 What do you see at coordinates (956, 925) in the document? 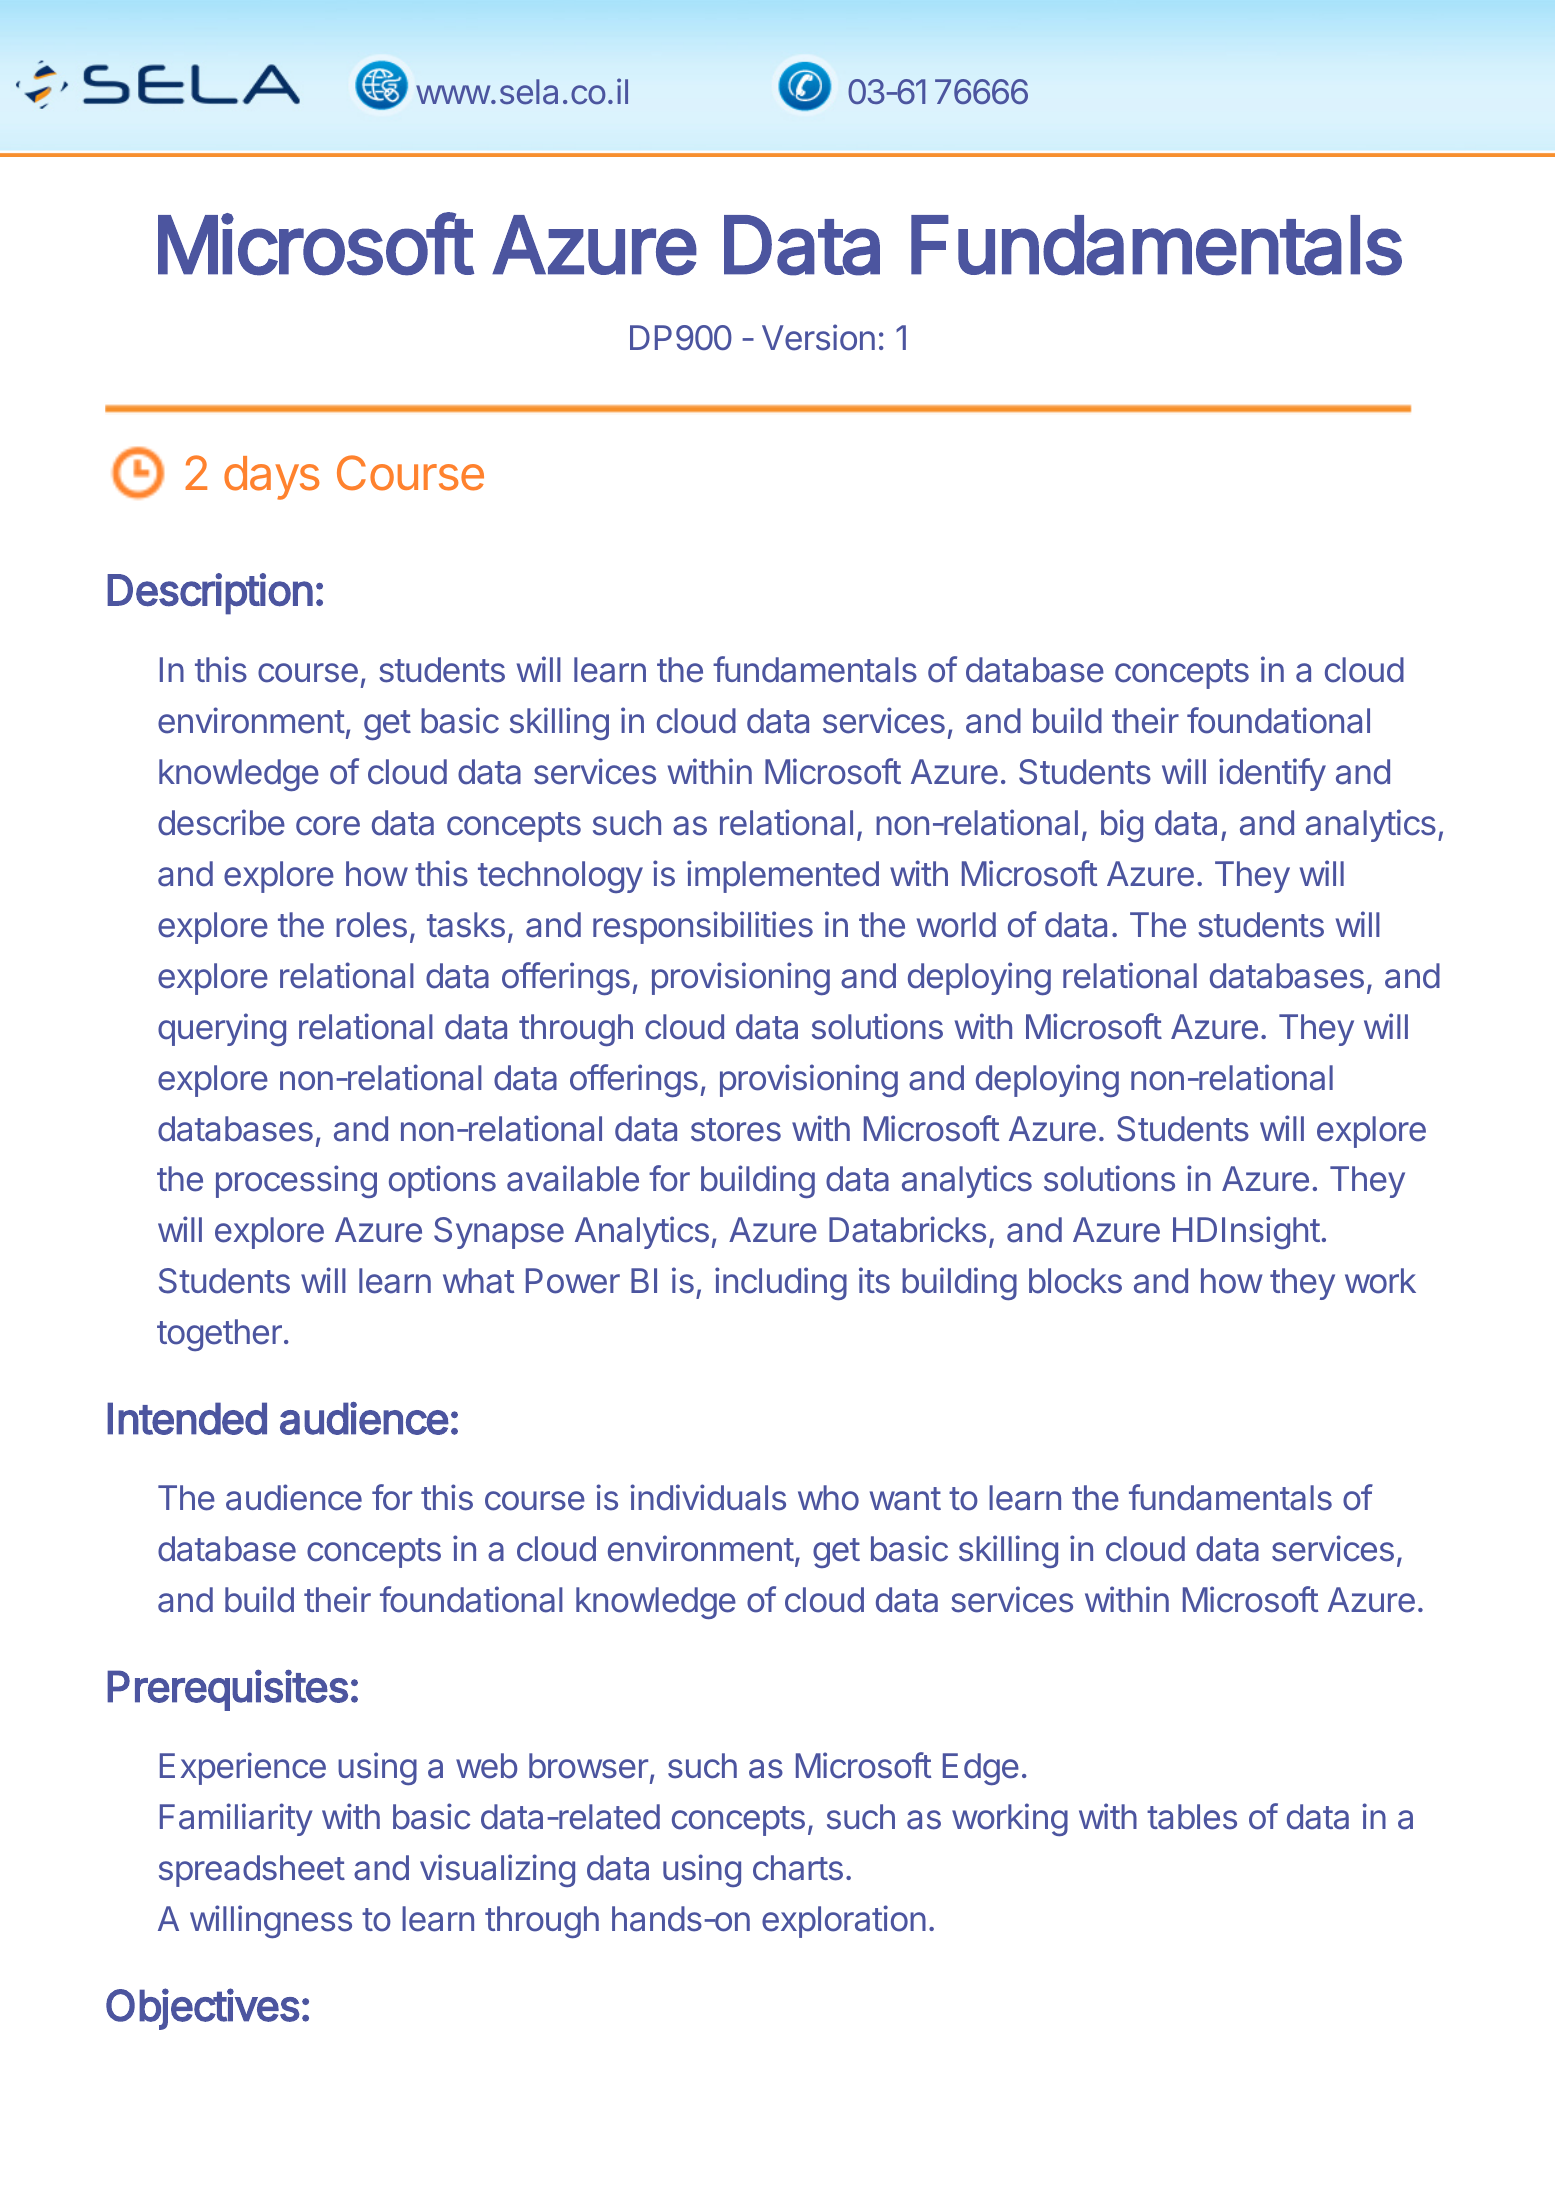
I see `world` at bounding box center [956, 925].
